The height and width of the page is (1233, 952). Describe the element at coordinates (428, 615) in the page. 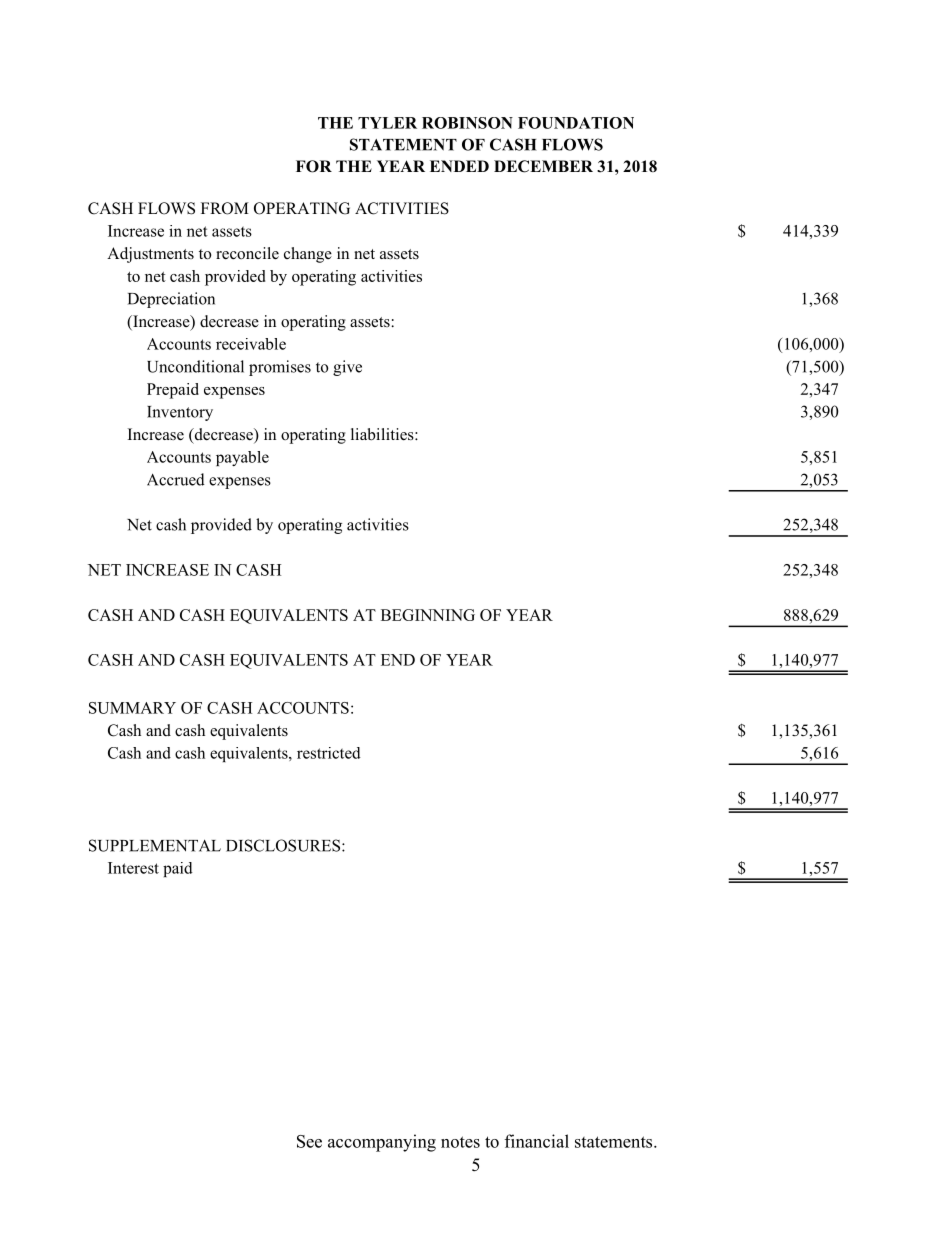

I see `BEGINNING` at that location.
